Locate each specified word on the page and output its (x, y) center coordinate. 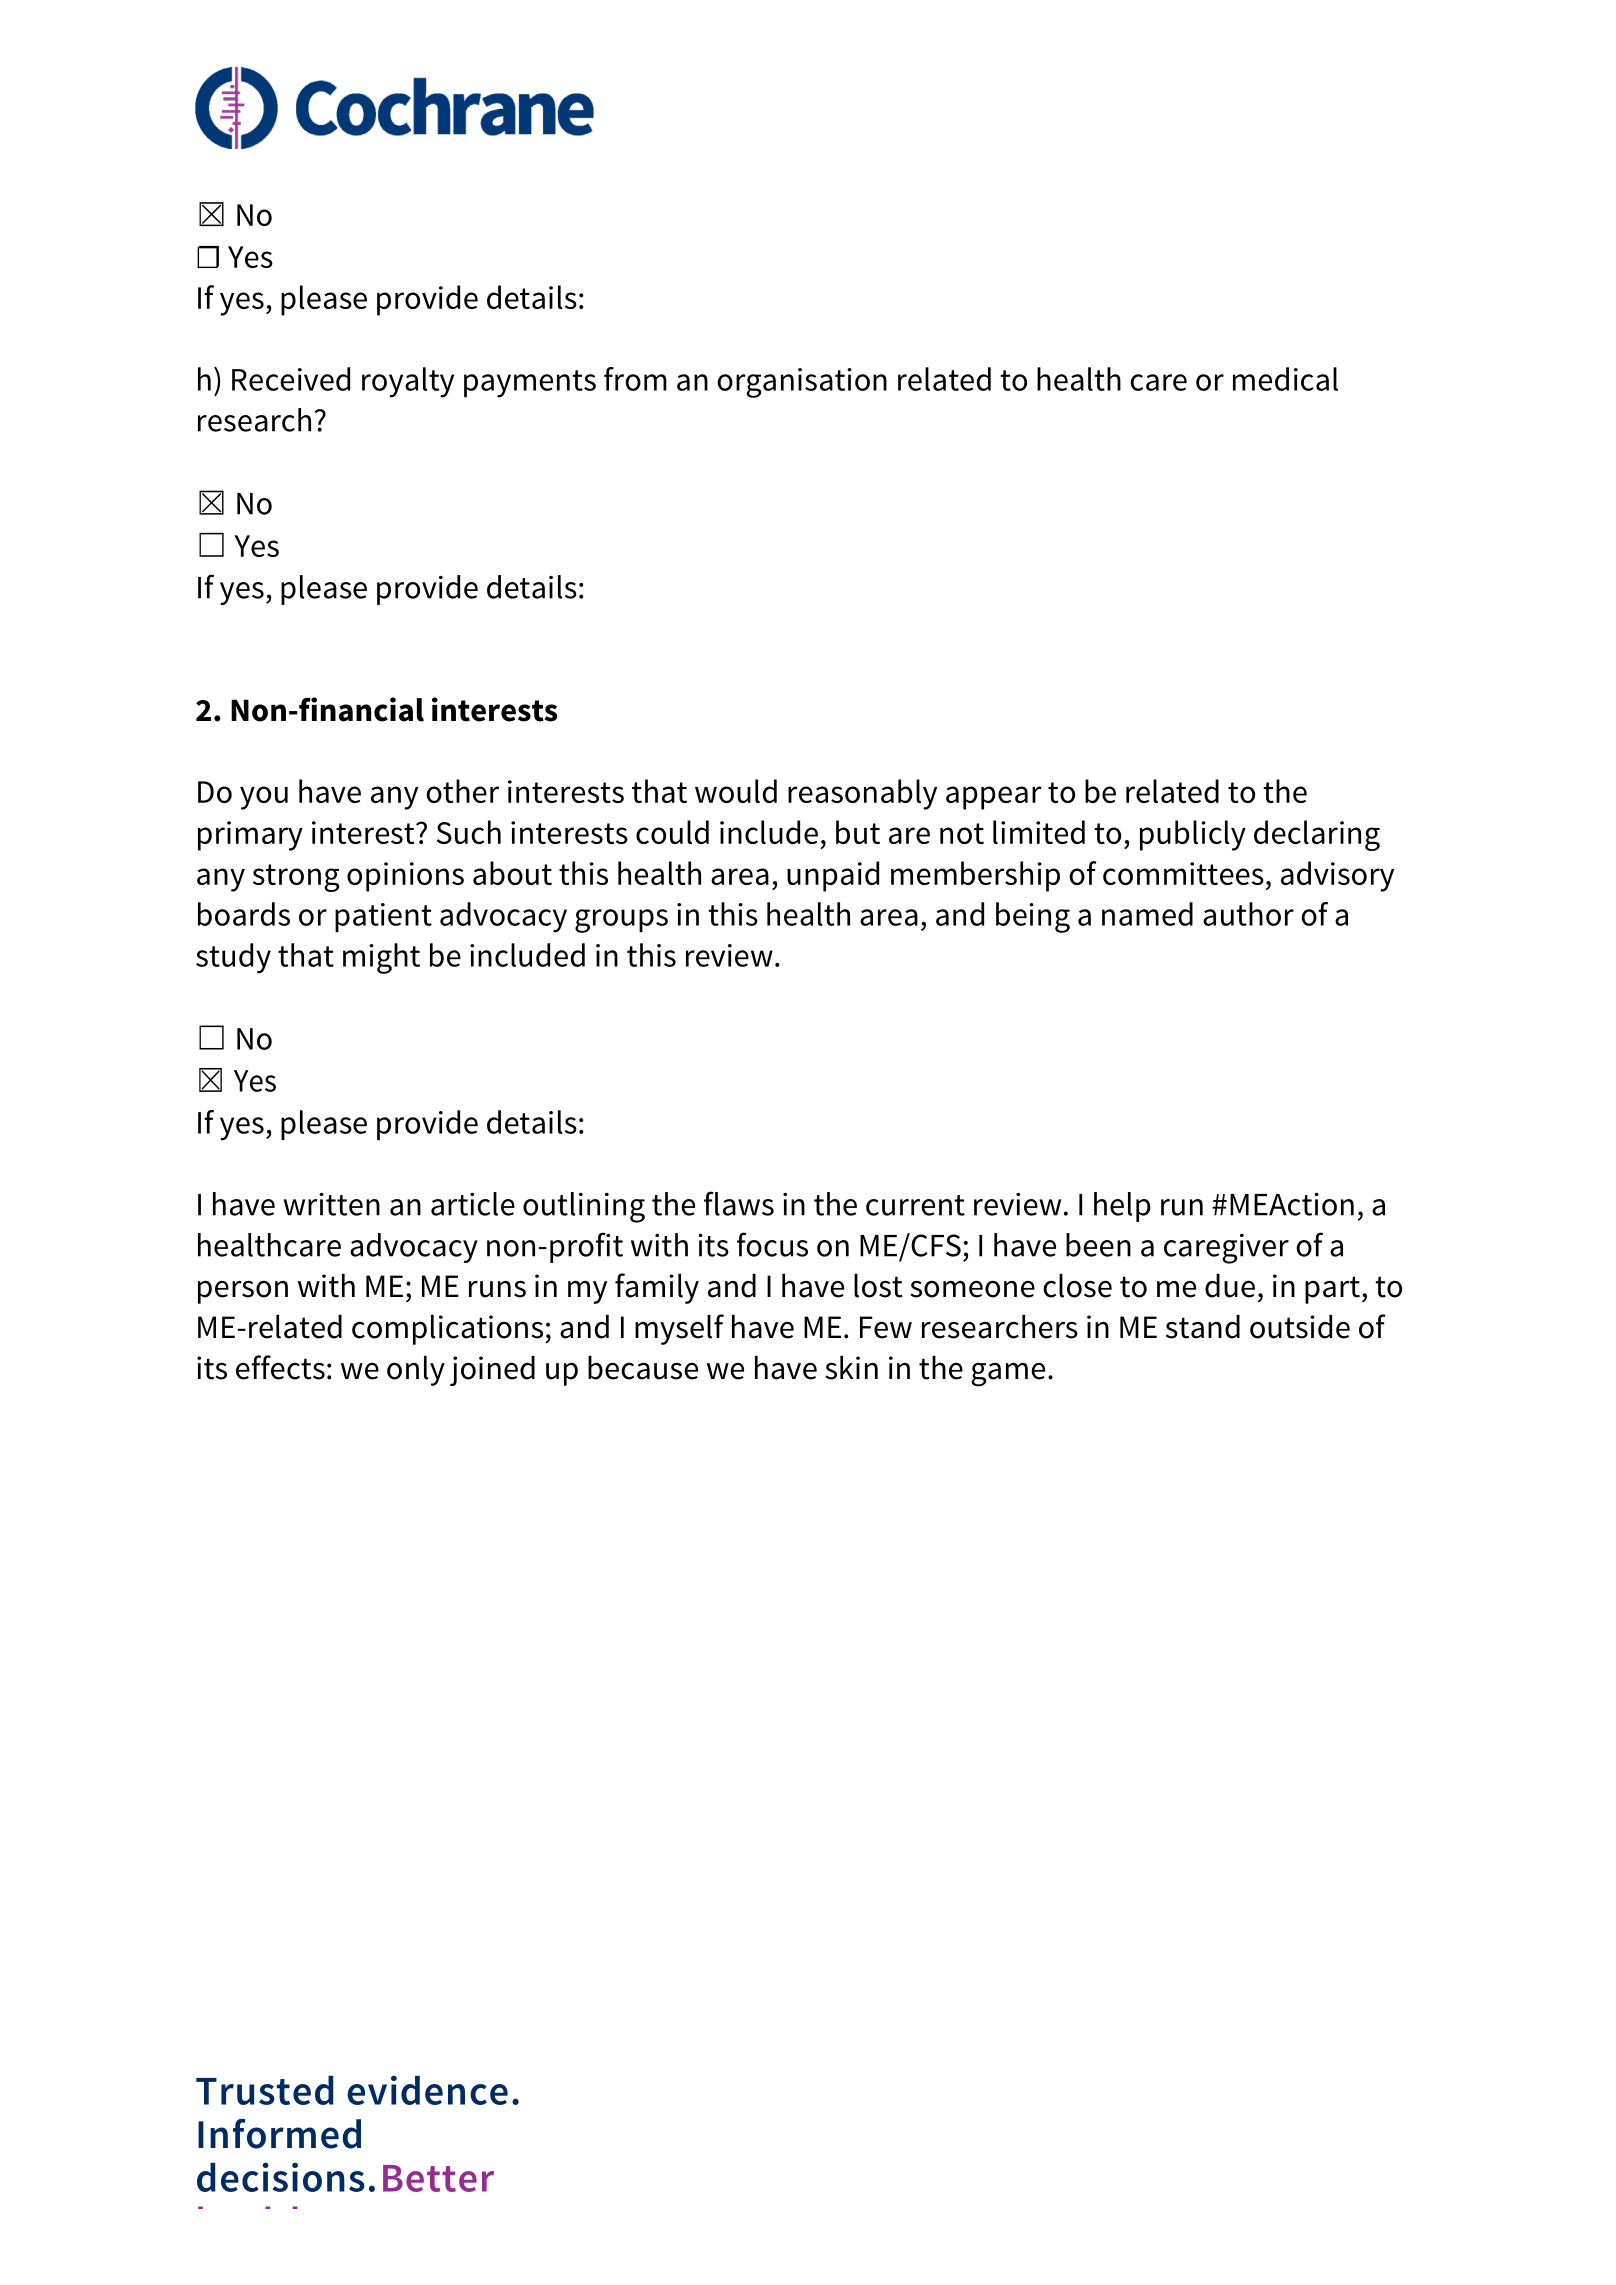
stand (1203, 1327)
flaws (739, 1203)
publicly (1193, 835)
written (331, 1204)
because (643, 1368)
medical (1285, 379)
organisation (802, 383)
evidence (427, 2090)
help (1122, 1207)
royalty (408, 382)
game (1008, 1375)
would (736, 791)
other (462, 791)
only (416, 1371)
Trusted (264, 2090)
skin (851, 1368)
